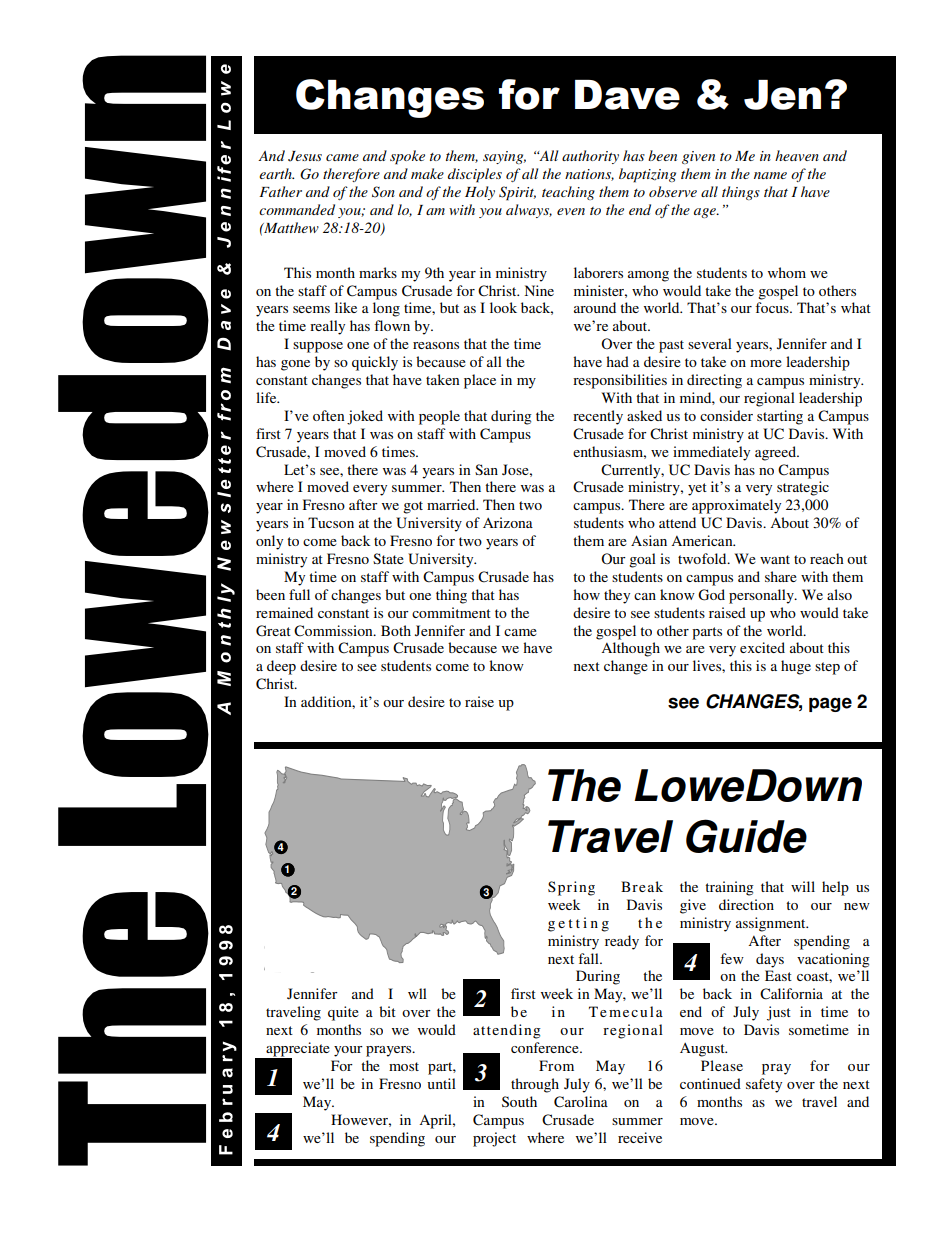 Image resolution: width=952 pixels, height=1233 pixels. What do you see at coordinates (334, 631) in the image?
I see `Commission` at bounding box center [334, 631].
